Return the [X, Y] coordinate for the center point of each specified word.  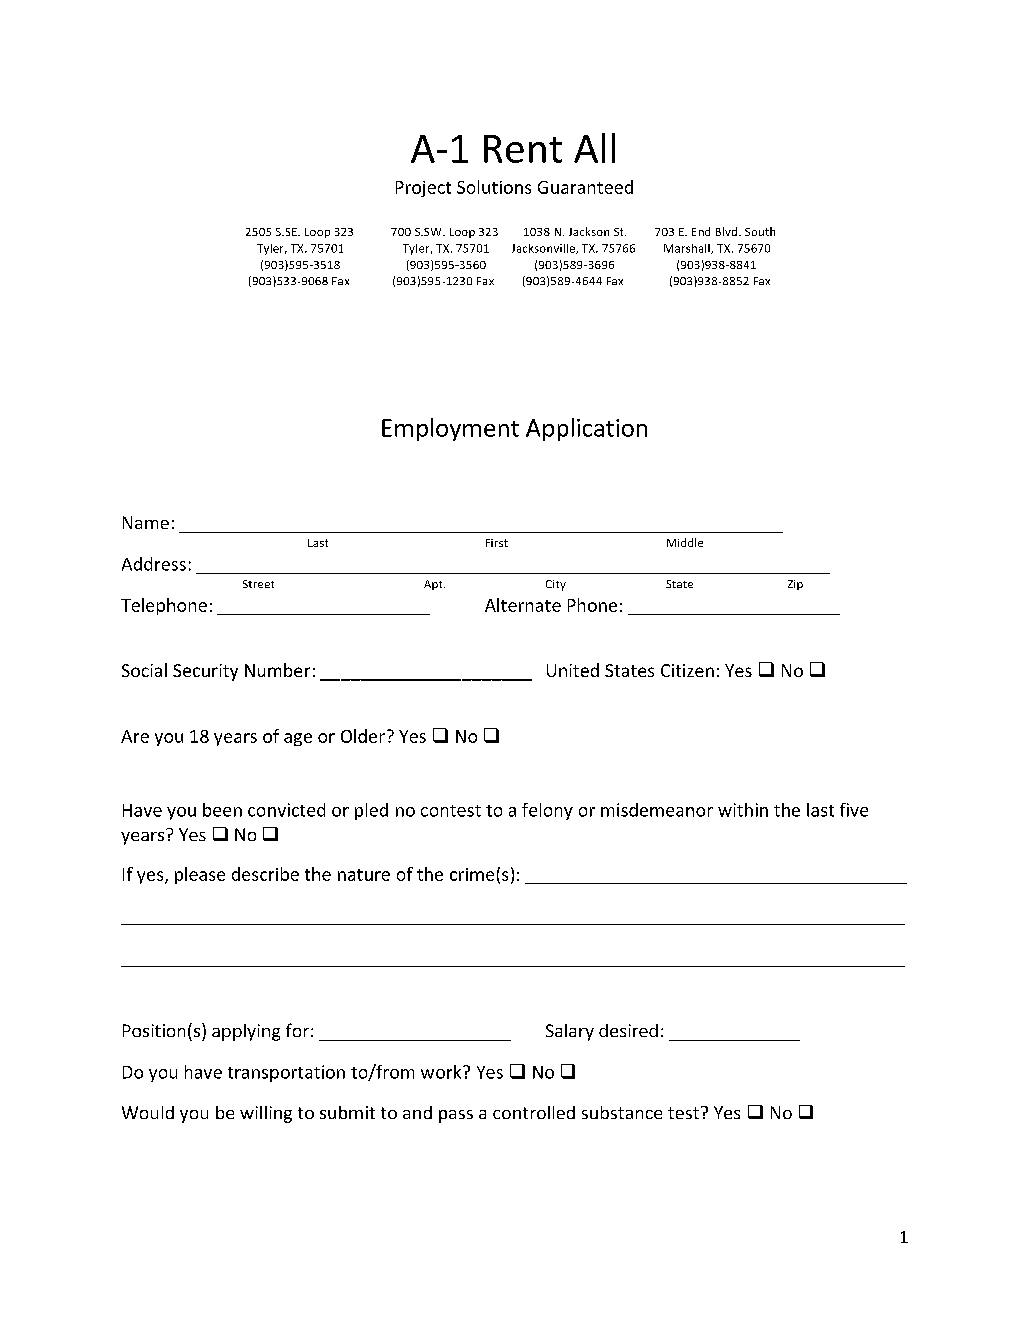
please [200, 875]
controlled [534, 1112]
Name [146, 522]
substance [622, 1112]
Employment [450, 429]
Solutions [494, 187]
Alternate [523, 605]
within [743, 810]
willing [266, 1114]
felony [547, 811]
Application [586, 429]
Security [205, 672]
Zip [795, 585]
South [760, 231]
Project [423, 189]
